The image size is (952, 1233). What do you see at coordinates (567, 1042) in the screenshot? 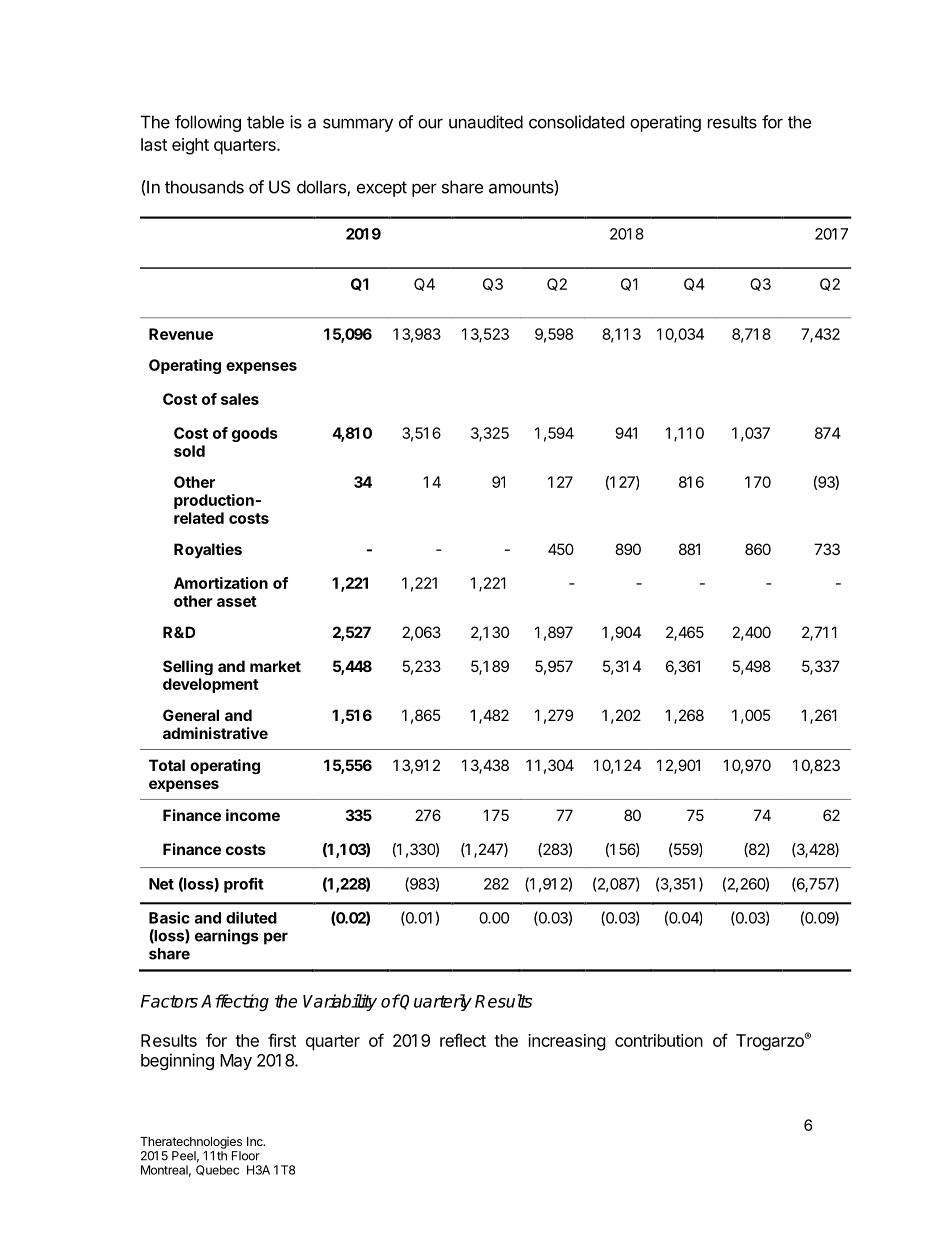
I see `increasing` at bounding box center [567, 1042].
